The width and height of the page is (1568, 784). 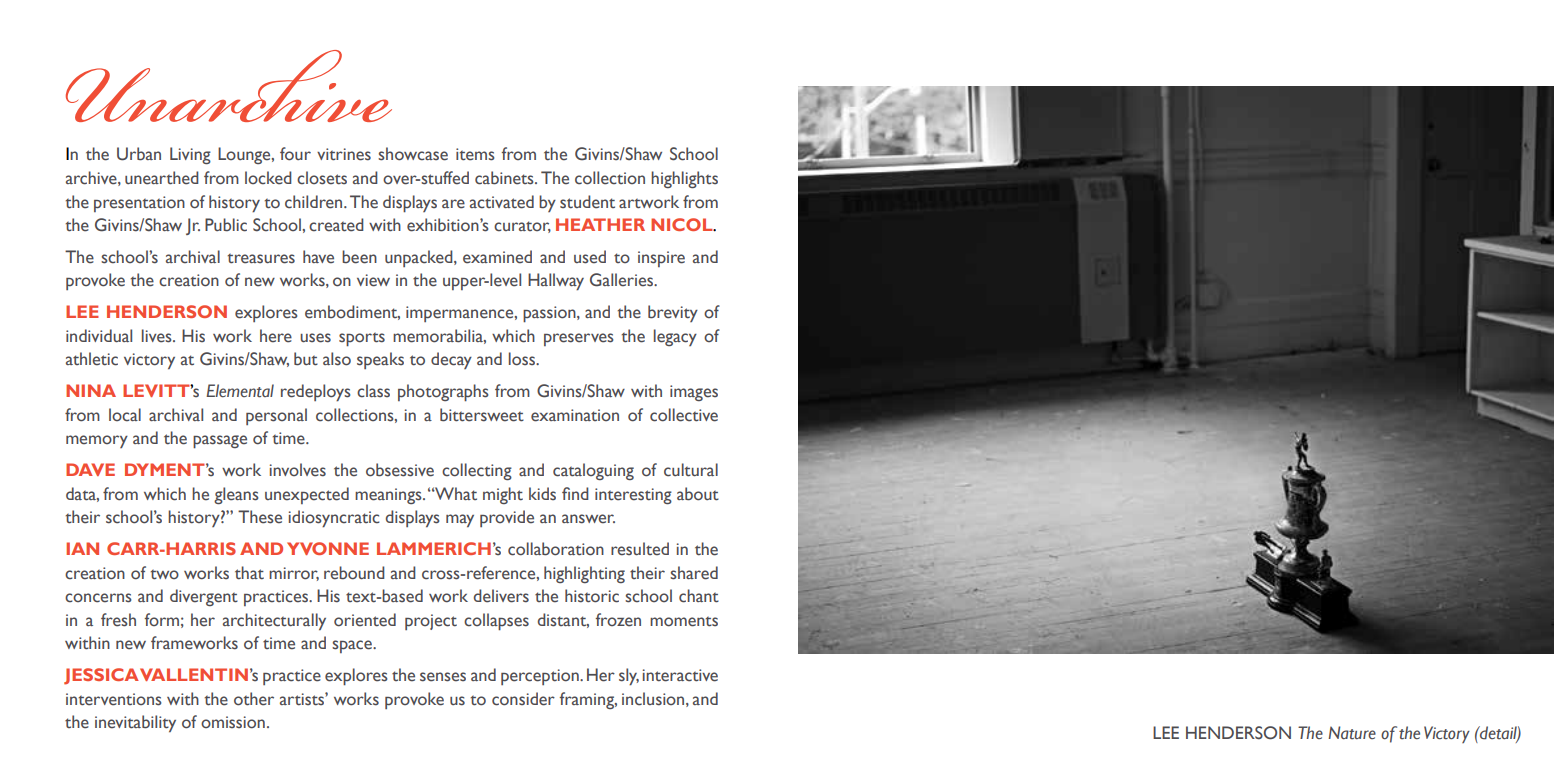 I want to click on resulted, so click(x=640, y=549).
